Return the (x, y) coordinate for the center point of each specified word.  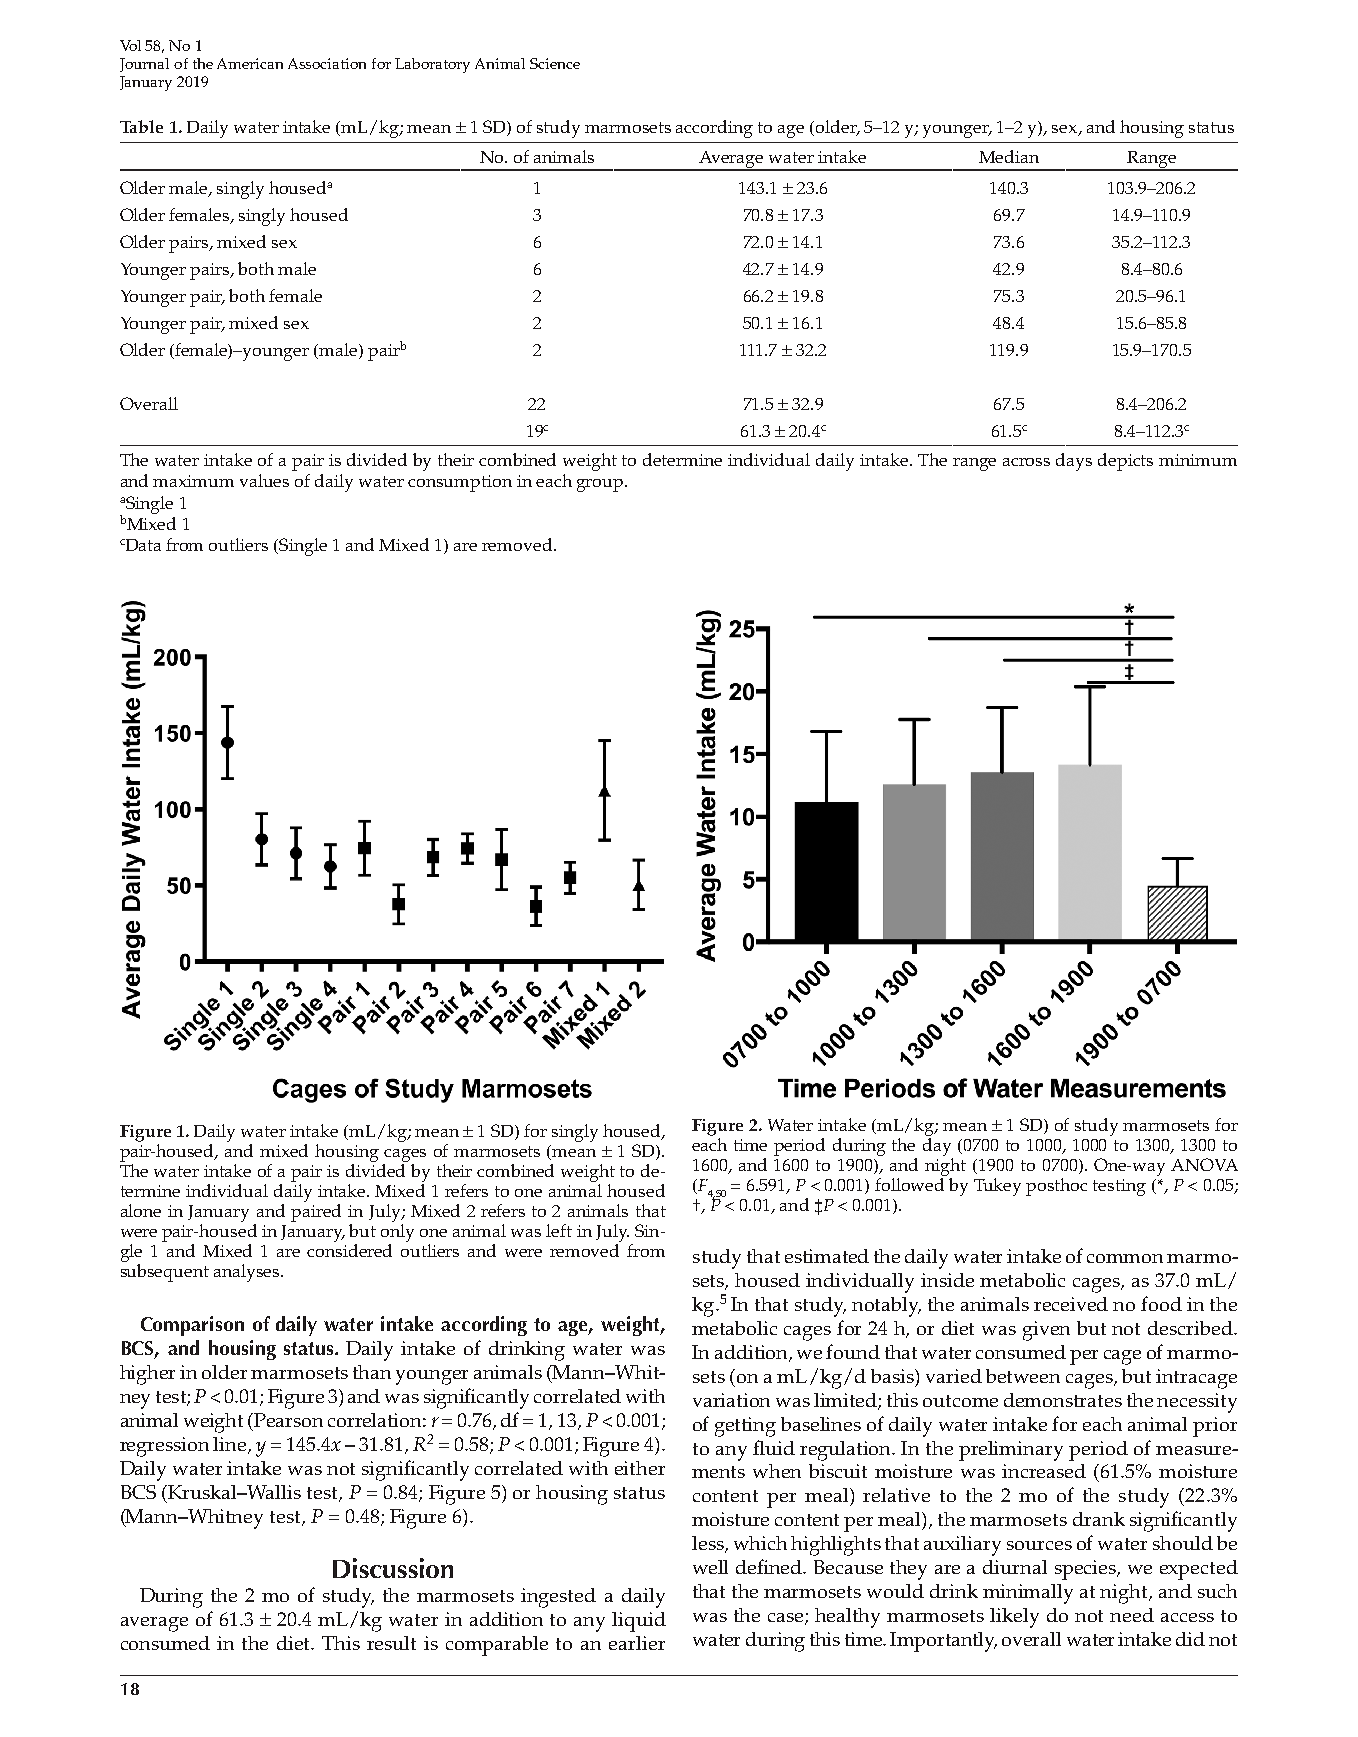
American (250, 63)
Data (143, 545)
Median (1009, 156)
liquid (639, 1622)
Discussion (393, 1568)
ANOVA (1204, 1164)
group (601, 485)
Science (555, 63)
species (1087, 1570)
